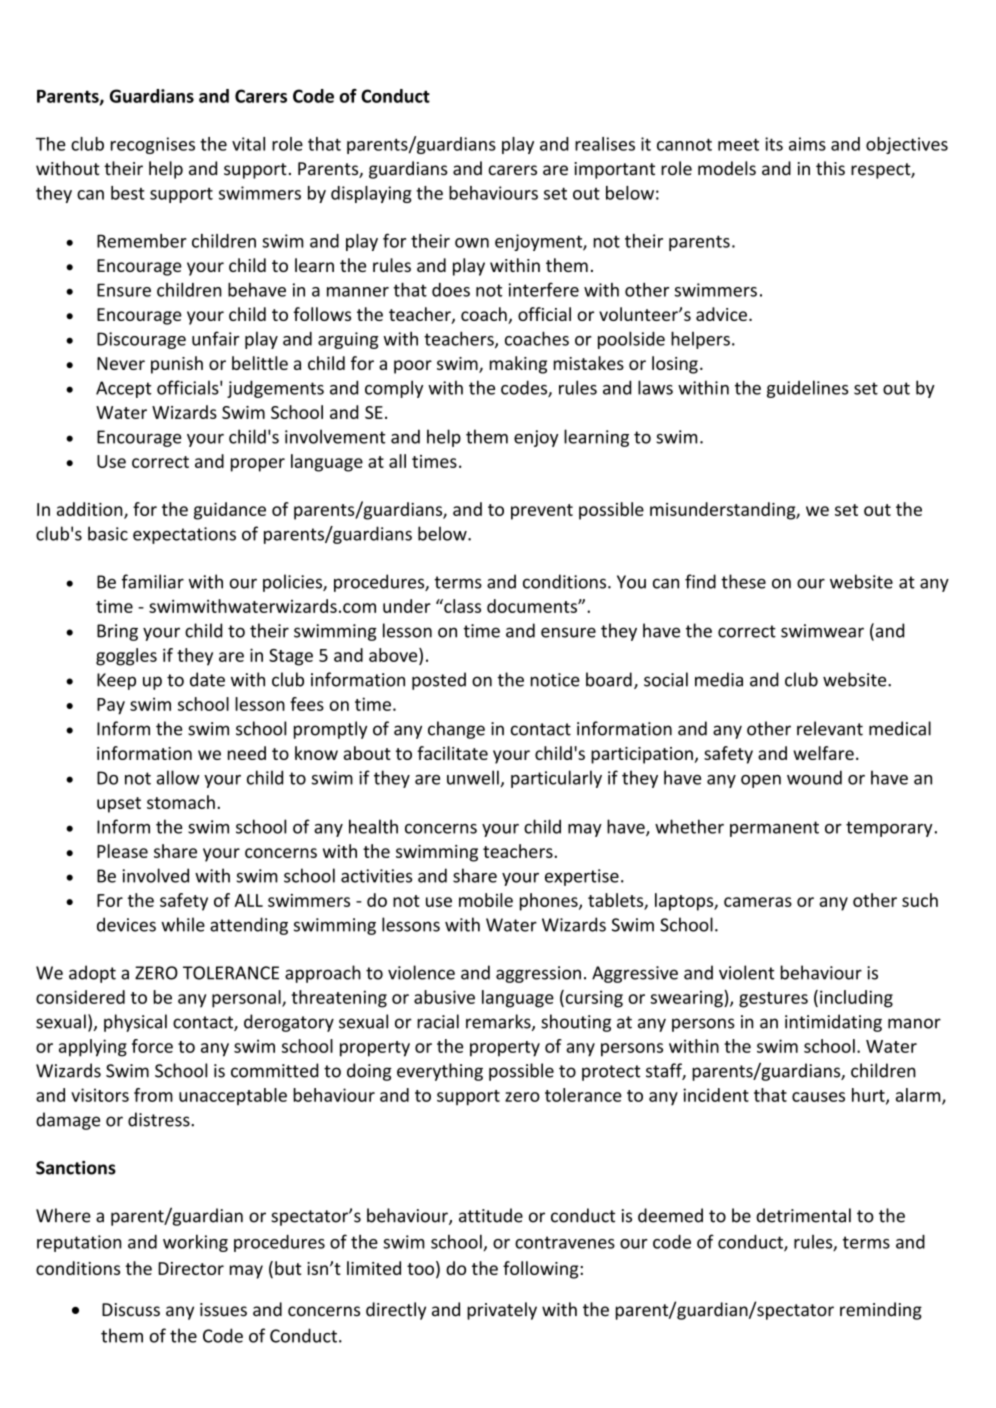  Describe the element at coordinates (191, 1268) in the screenshot. I see `Director` at that location.
